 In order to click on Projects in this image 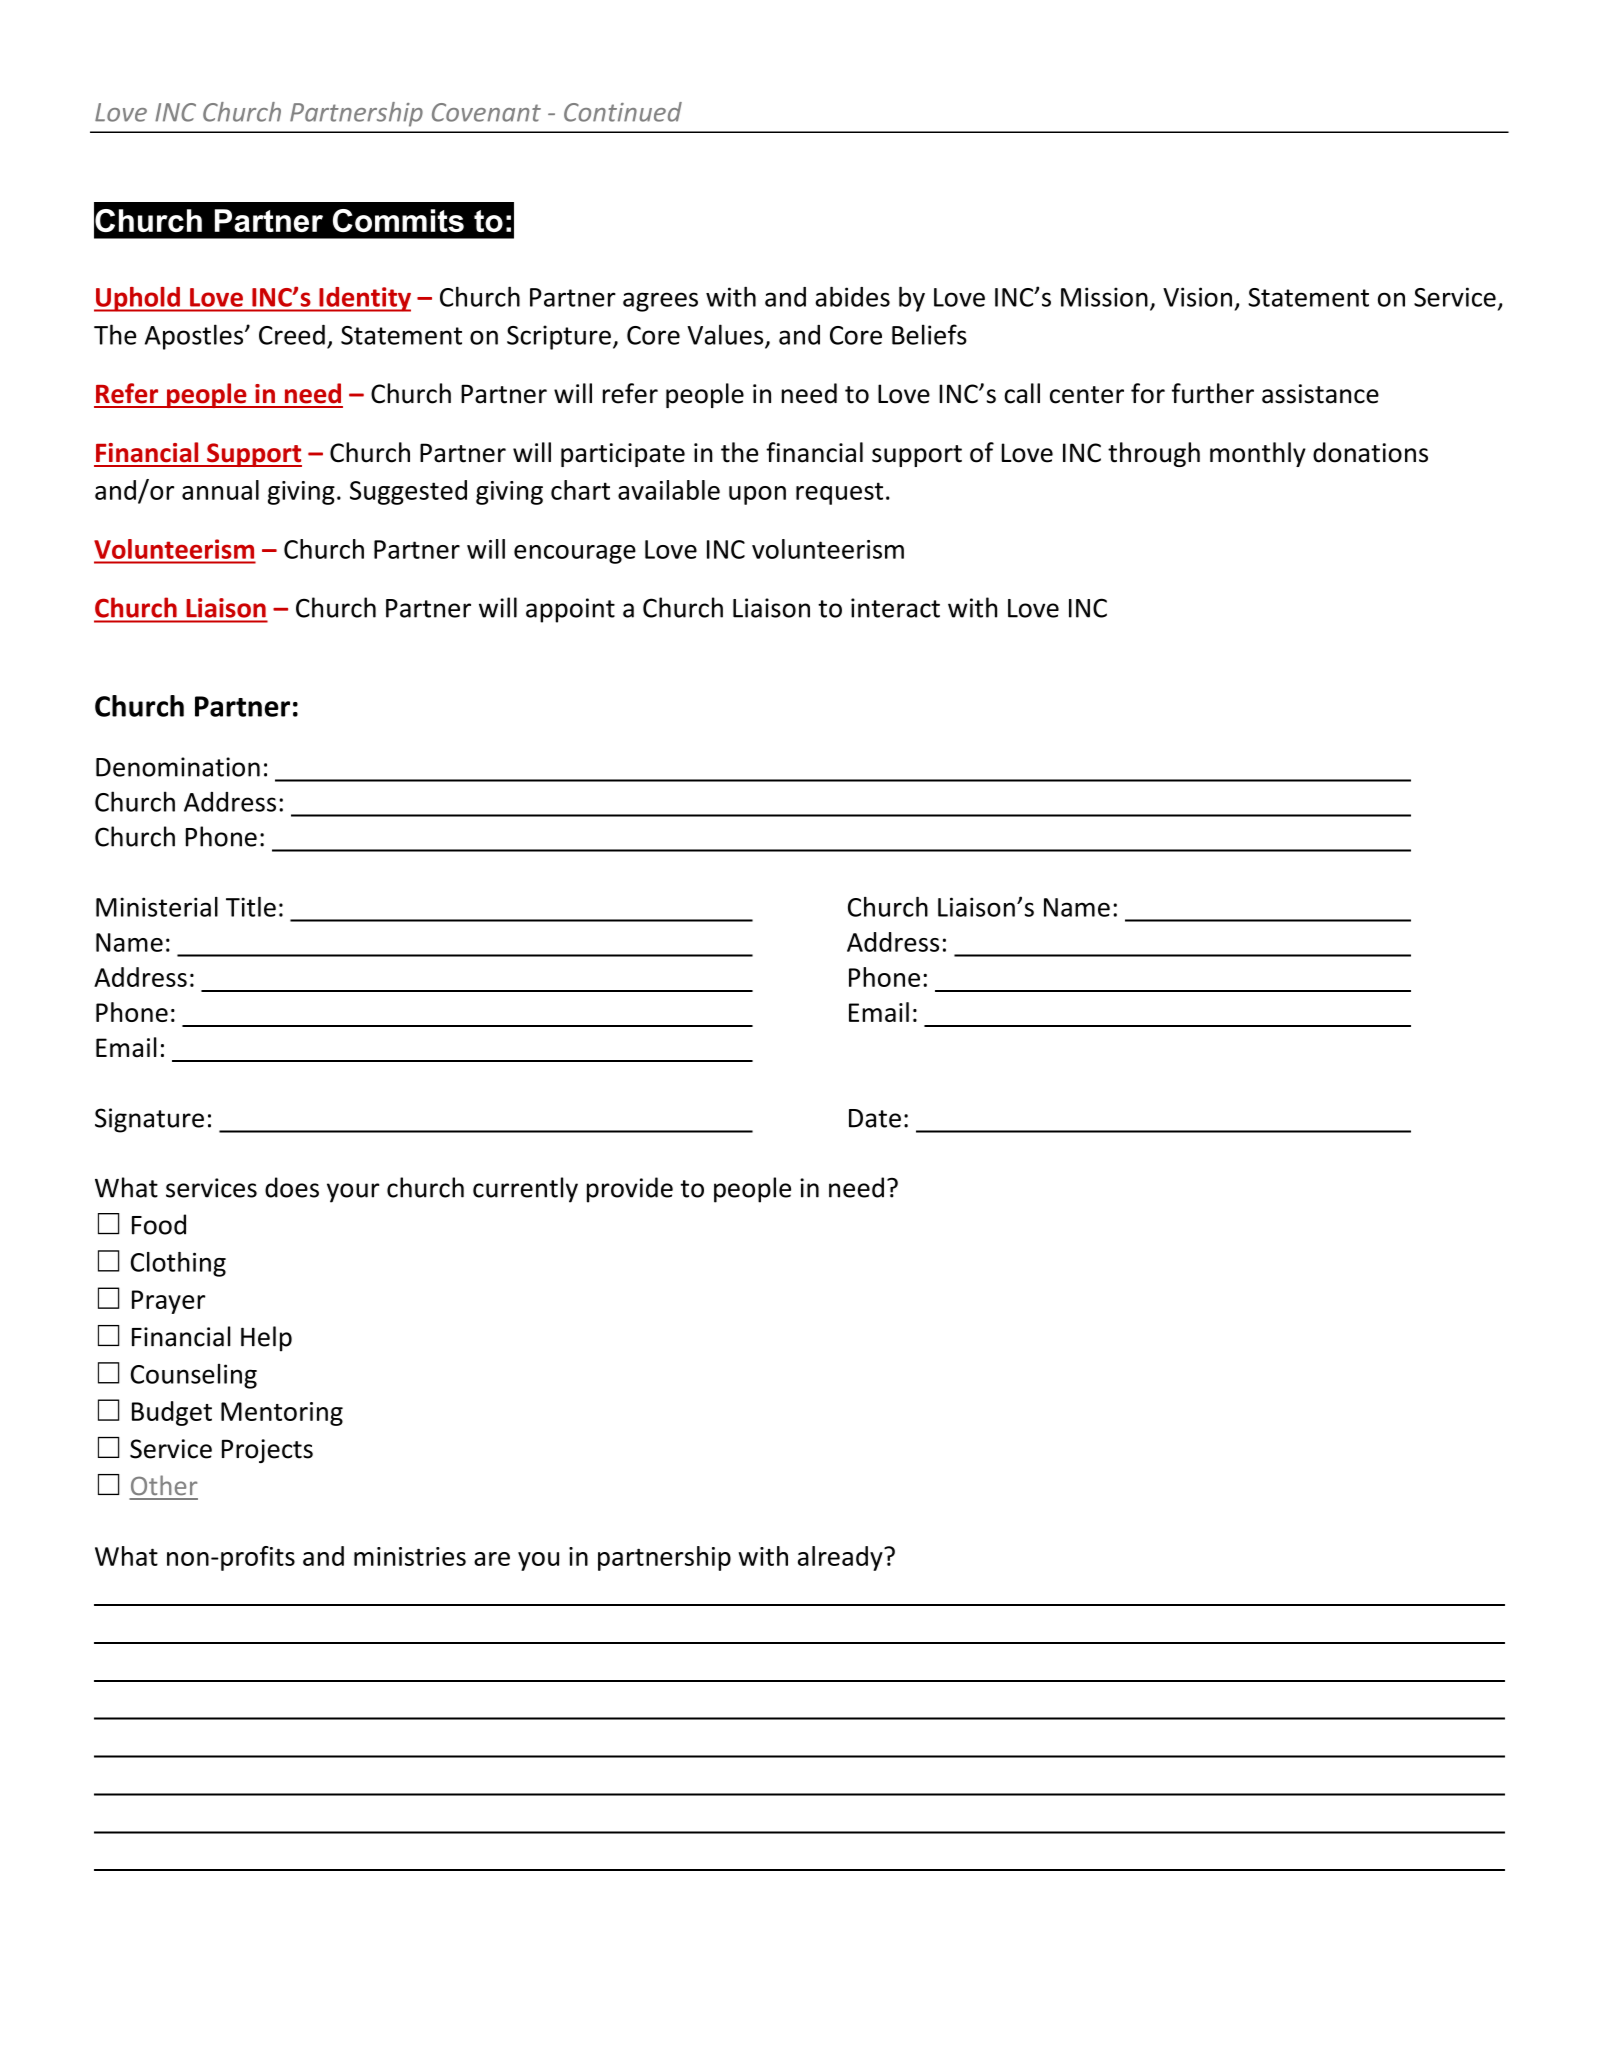, I will do `click(267, 1451)`.
